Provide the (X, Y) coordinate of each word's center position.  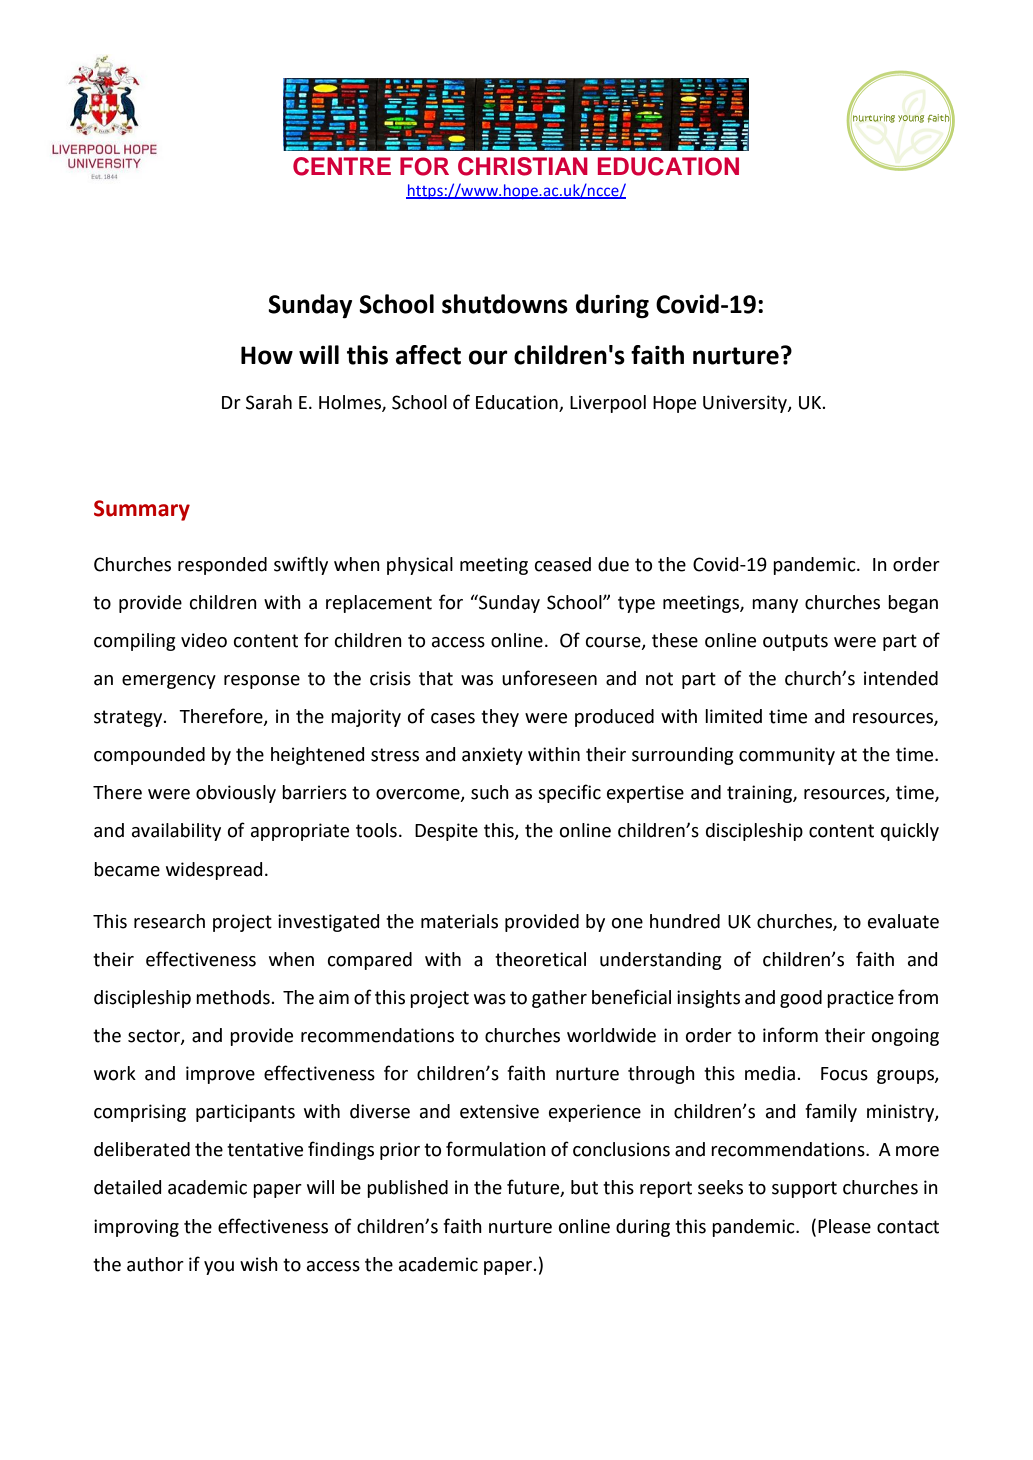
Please (844, 1226)
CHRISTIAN (523, 166)
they (500, 718)
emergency (169, 682)
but (584, 1187)
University (746, 404)
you (219, 1268)
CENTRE (342, 166)
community (787, 756)
